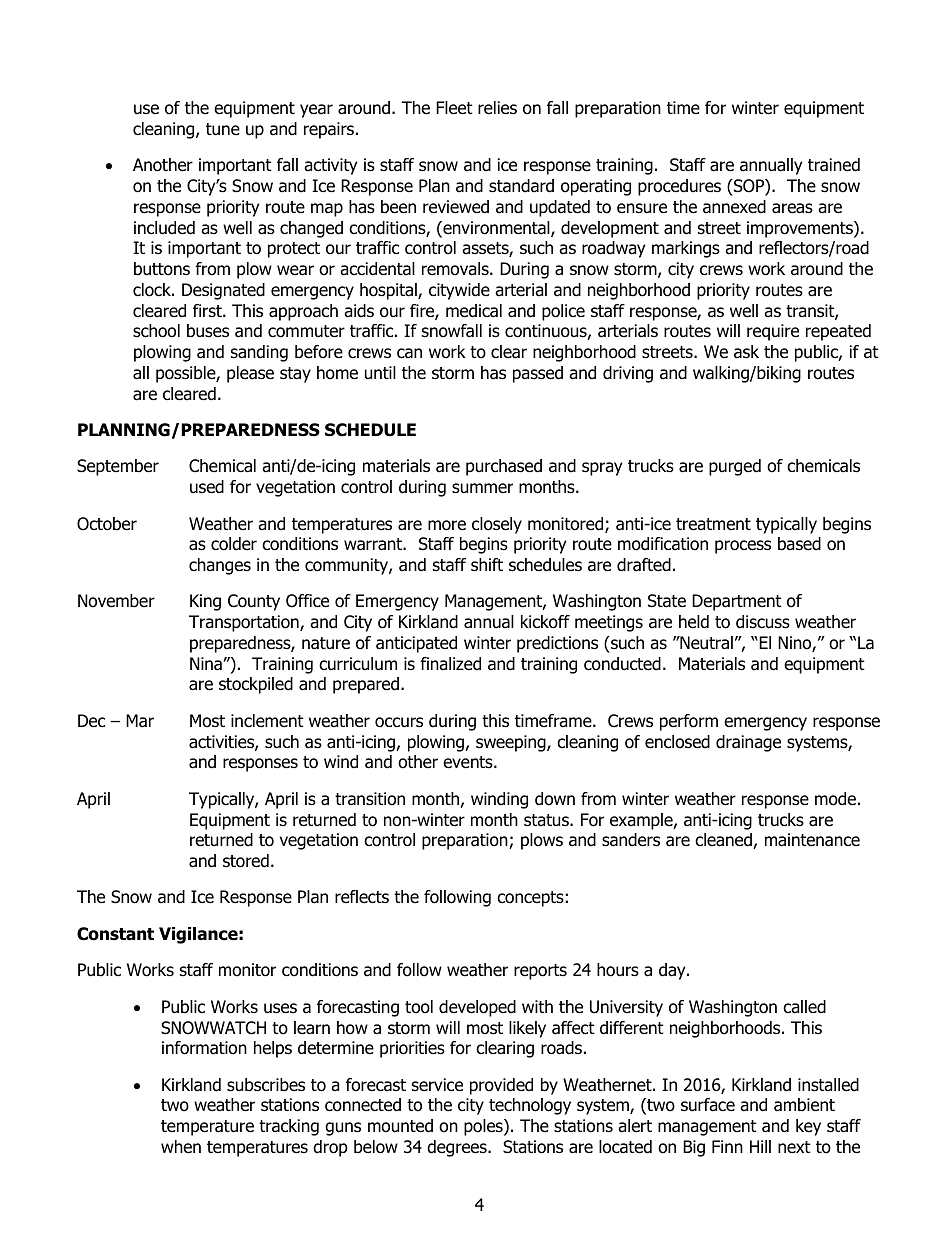 The width and height of the image is (952, 1233). Describe the element at coordinates (746, 352) in the image. I see `ask` at that location.
